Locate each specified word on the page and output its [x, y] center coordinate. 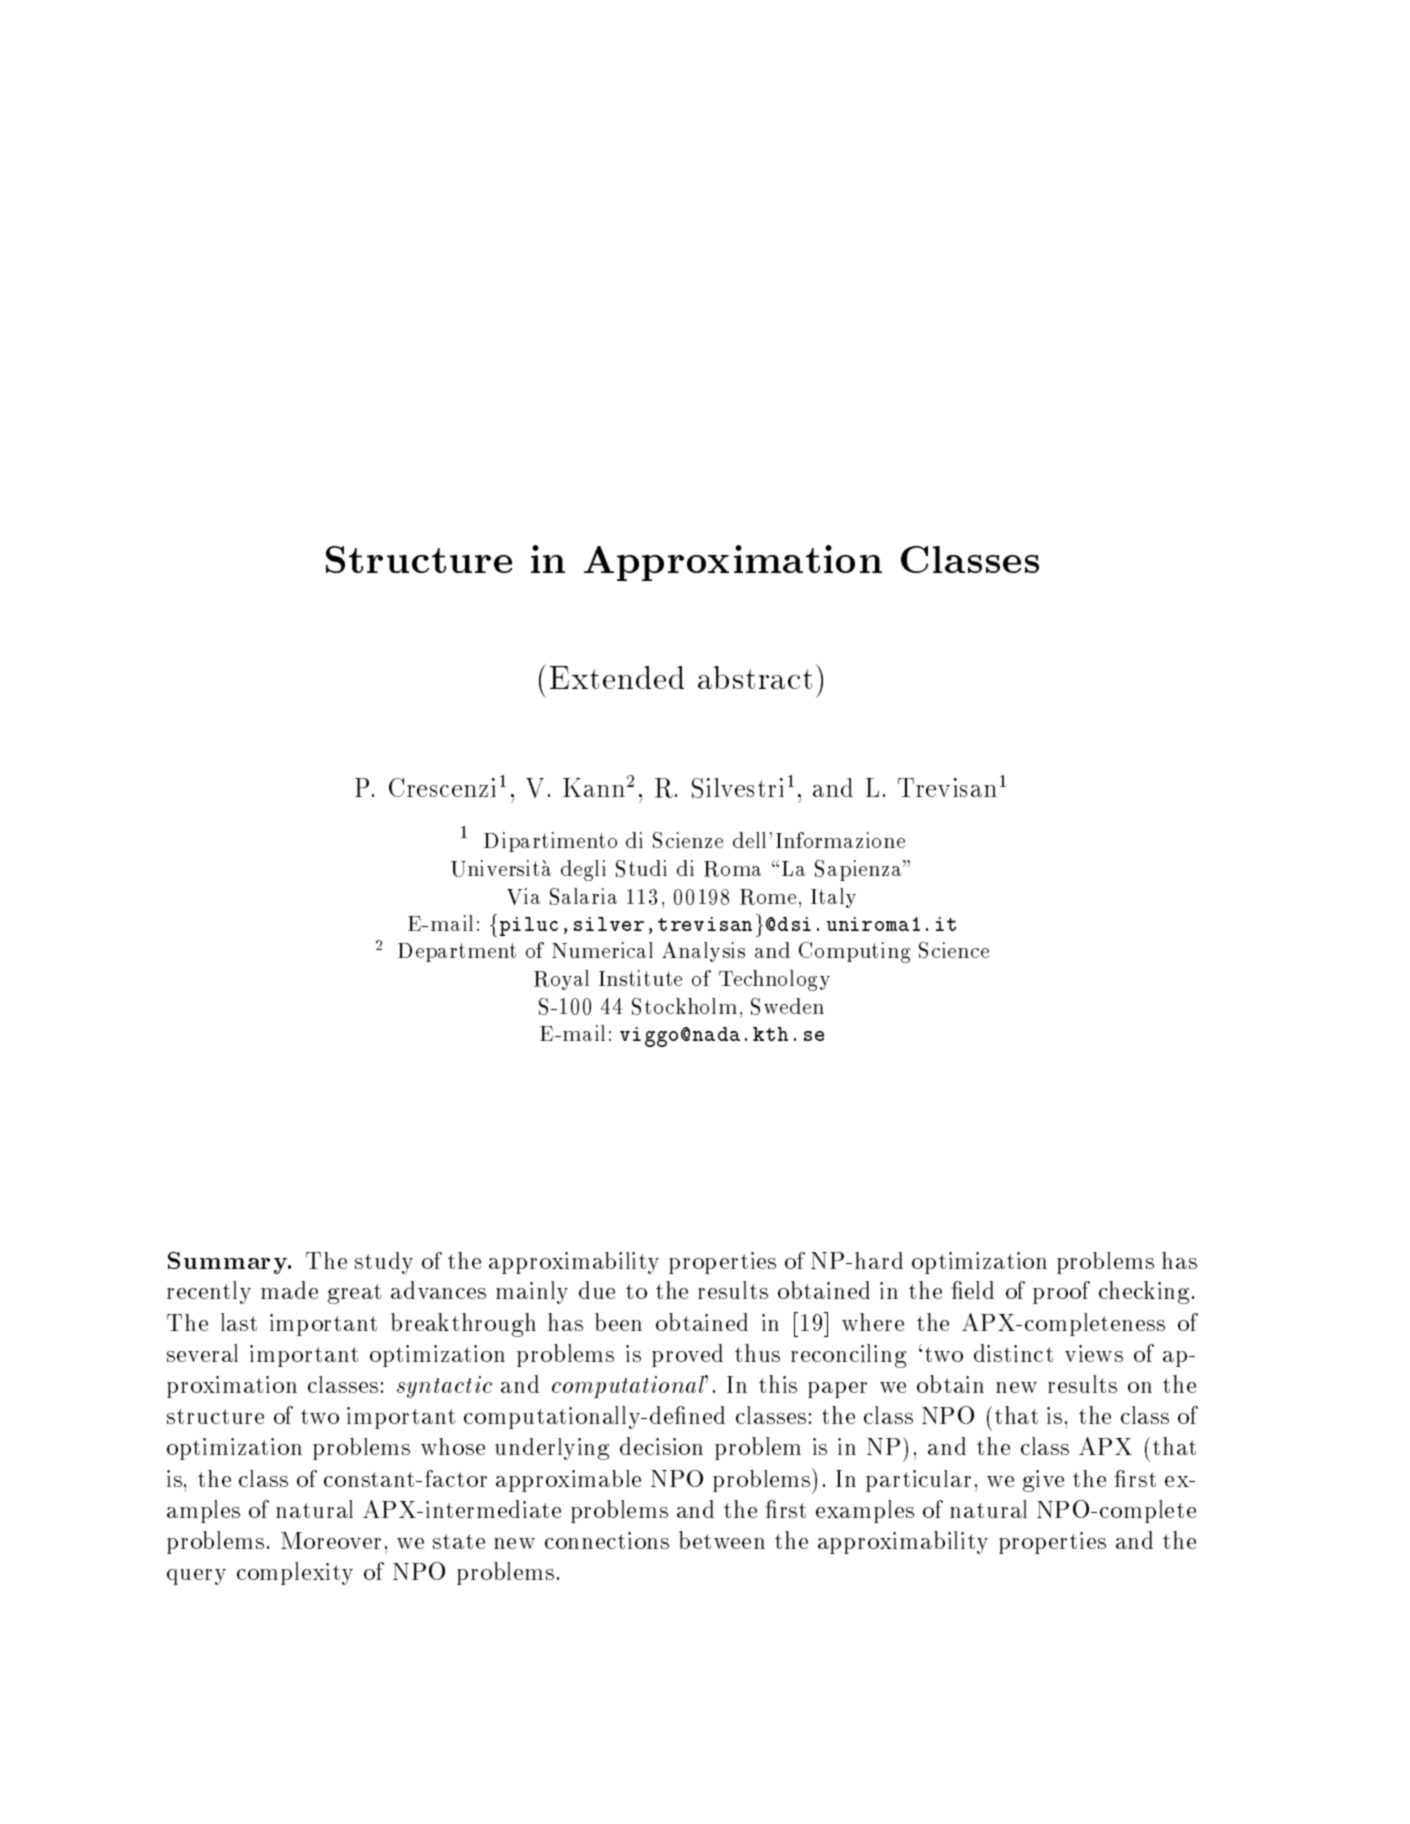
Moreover [331, 1540]
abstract [755, 677]
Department [457, 952]
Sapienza [859, 870]
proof [1061, 1292]
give [1043, 1481]
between [722, 1540]
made [289, 1290]
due [597, 1290]
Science [954, 950]
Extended [617, 677]
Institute [640, 978]
